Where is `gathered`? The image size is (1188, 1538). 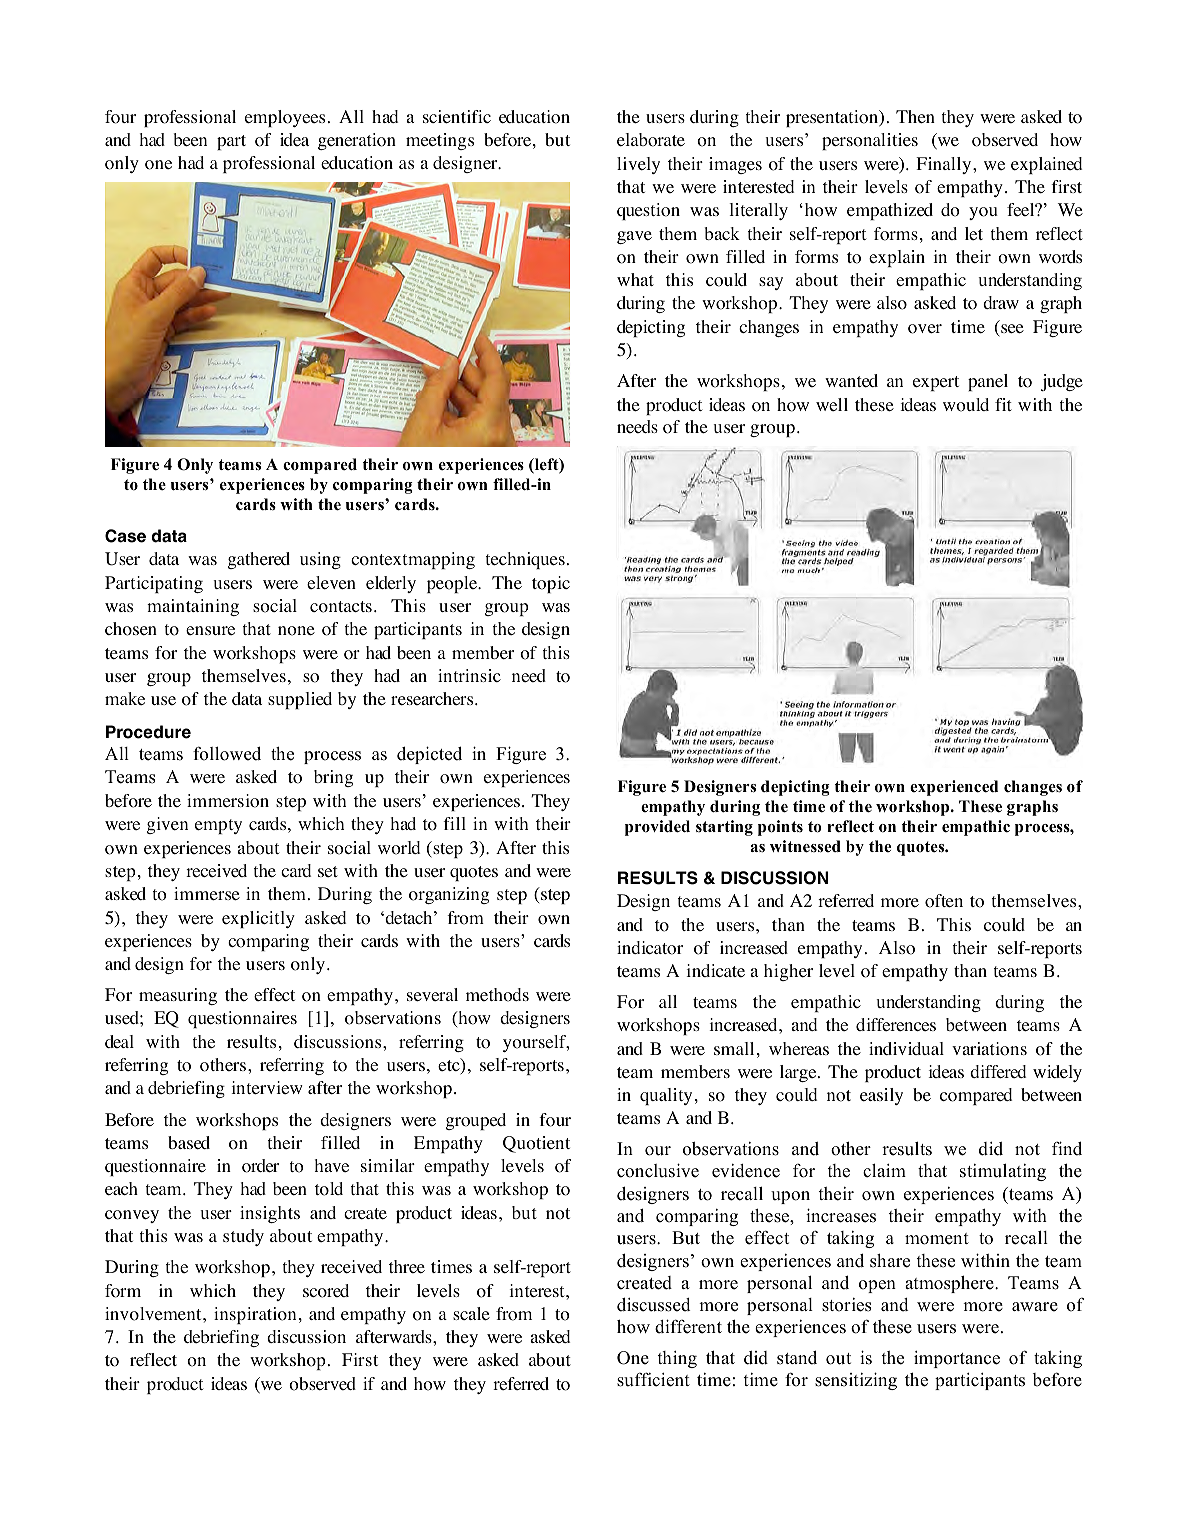
gathered is located at coordinates (259, 560).
